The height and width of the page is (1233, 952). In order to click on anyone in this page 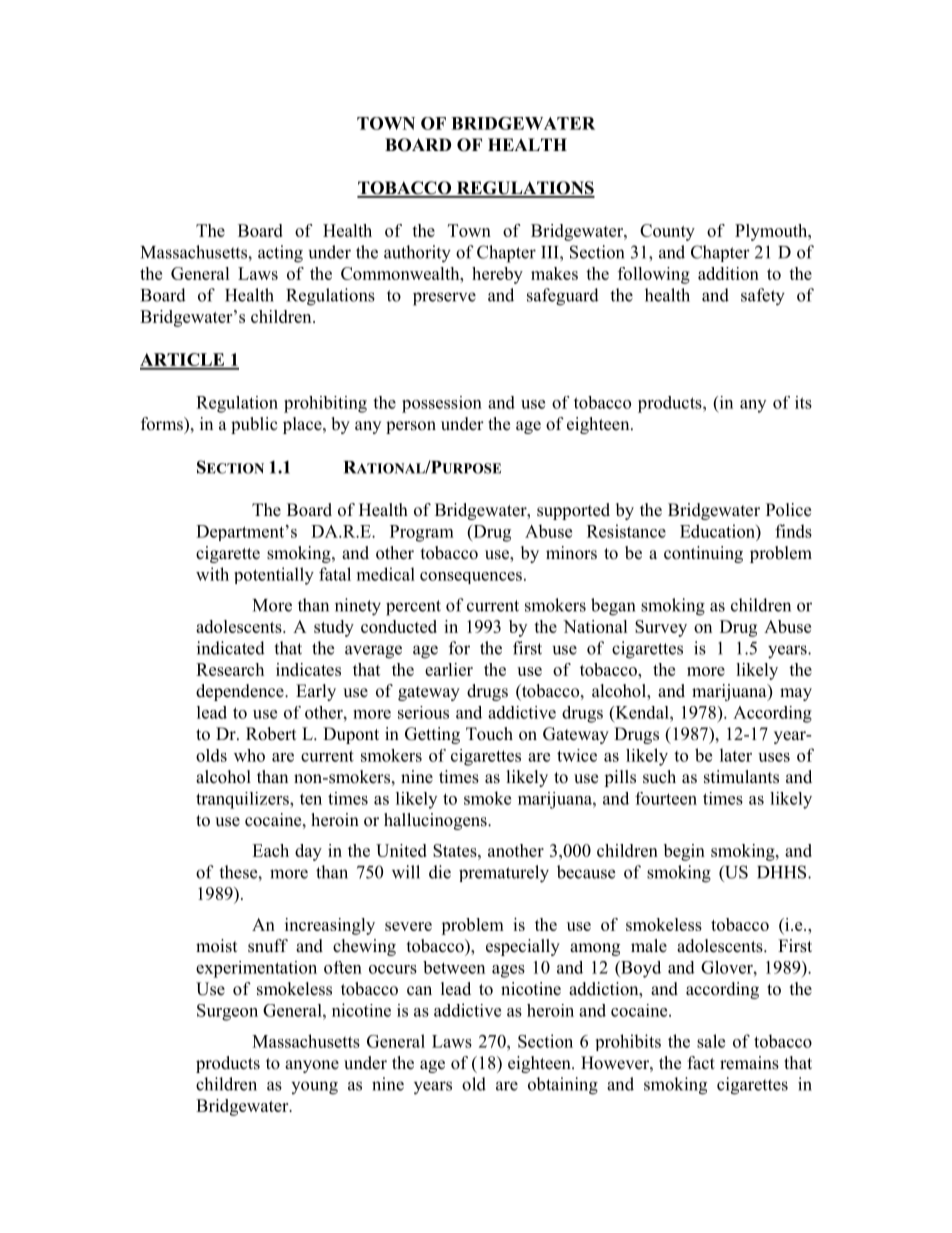, I will do `click(312, 1066)`.
